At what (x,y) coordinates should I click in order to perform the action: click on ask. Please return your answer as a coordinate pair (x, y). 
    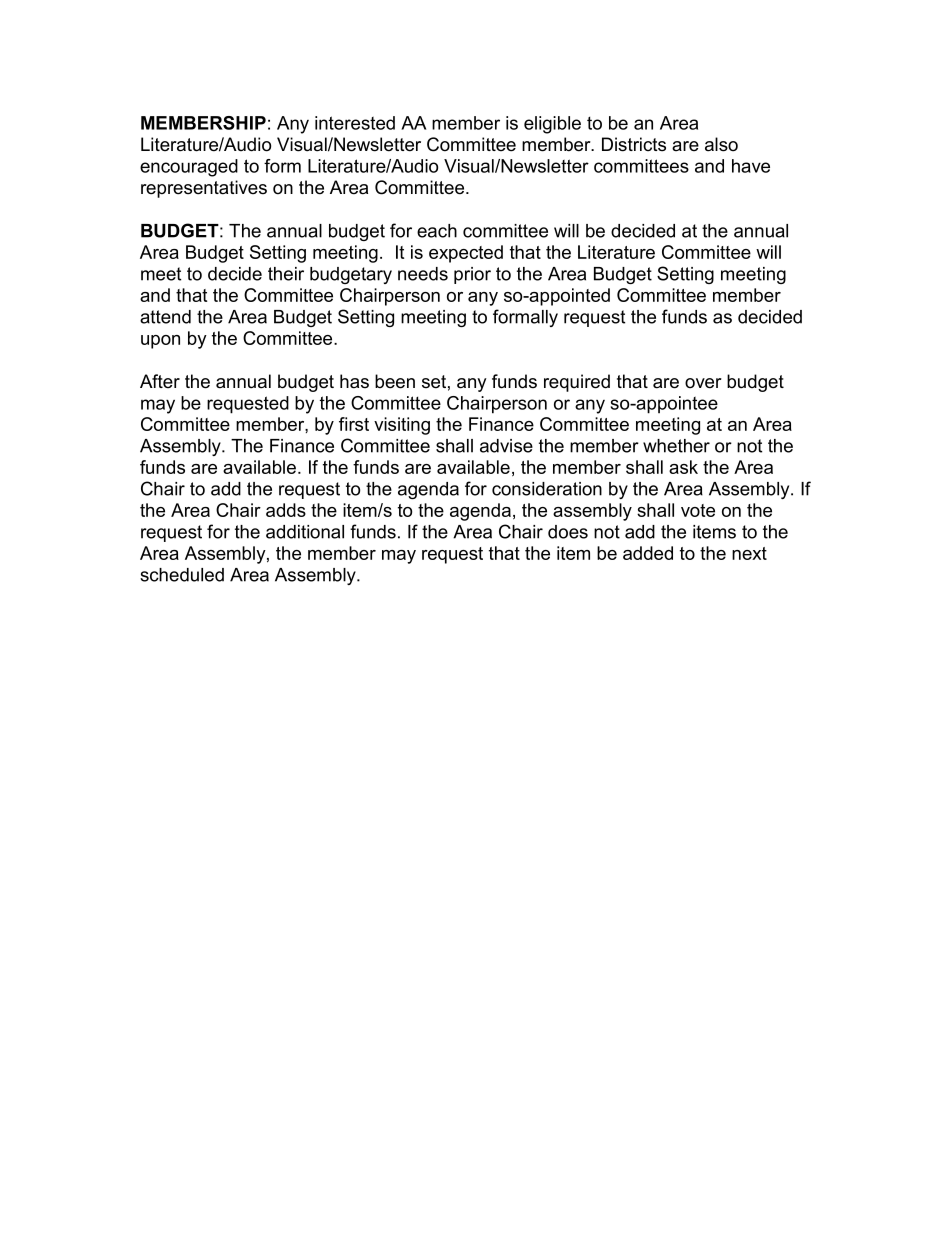
    Looking at the image, I should click on (683, 467).
